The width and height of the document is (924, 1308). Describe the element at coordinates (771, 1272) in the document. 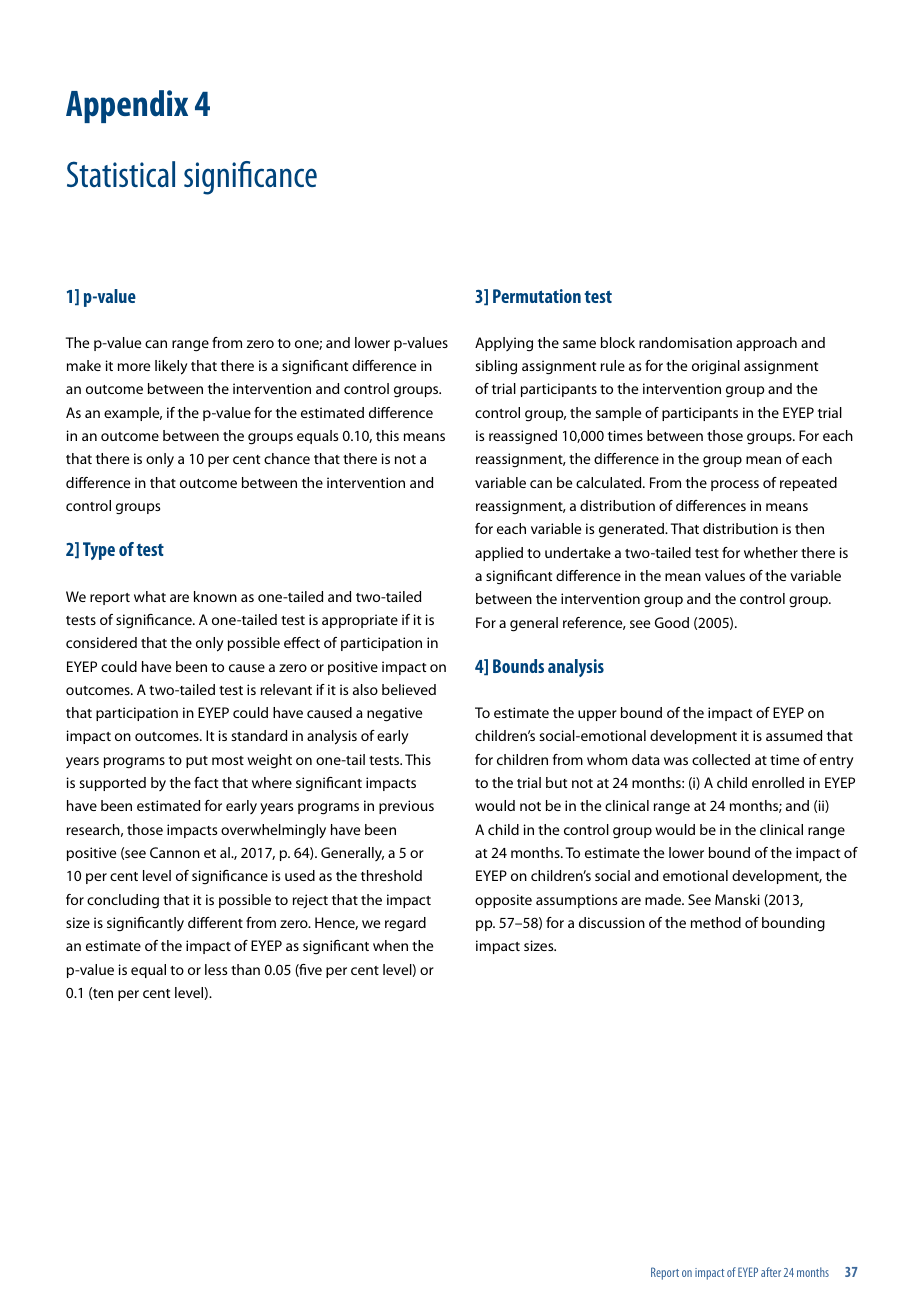

I see `after` at that location.
